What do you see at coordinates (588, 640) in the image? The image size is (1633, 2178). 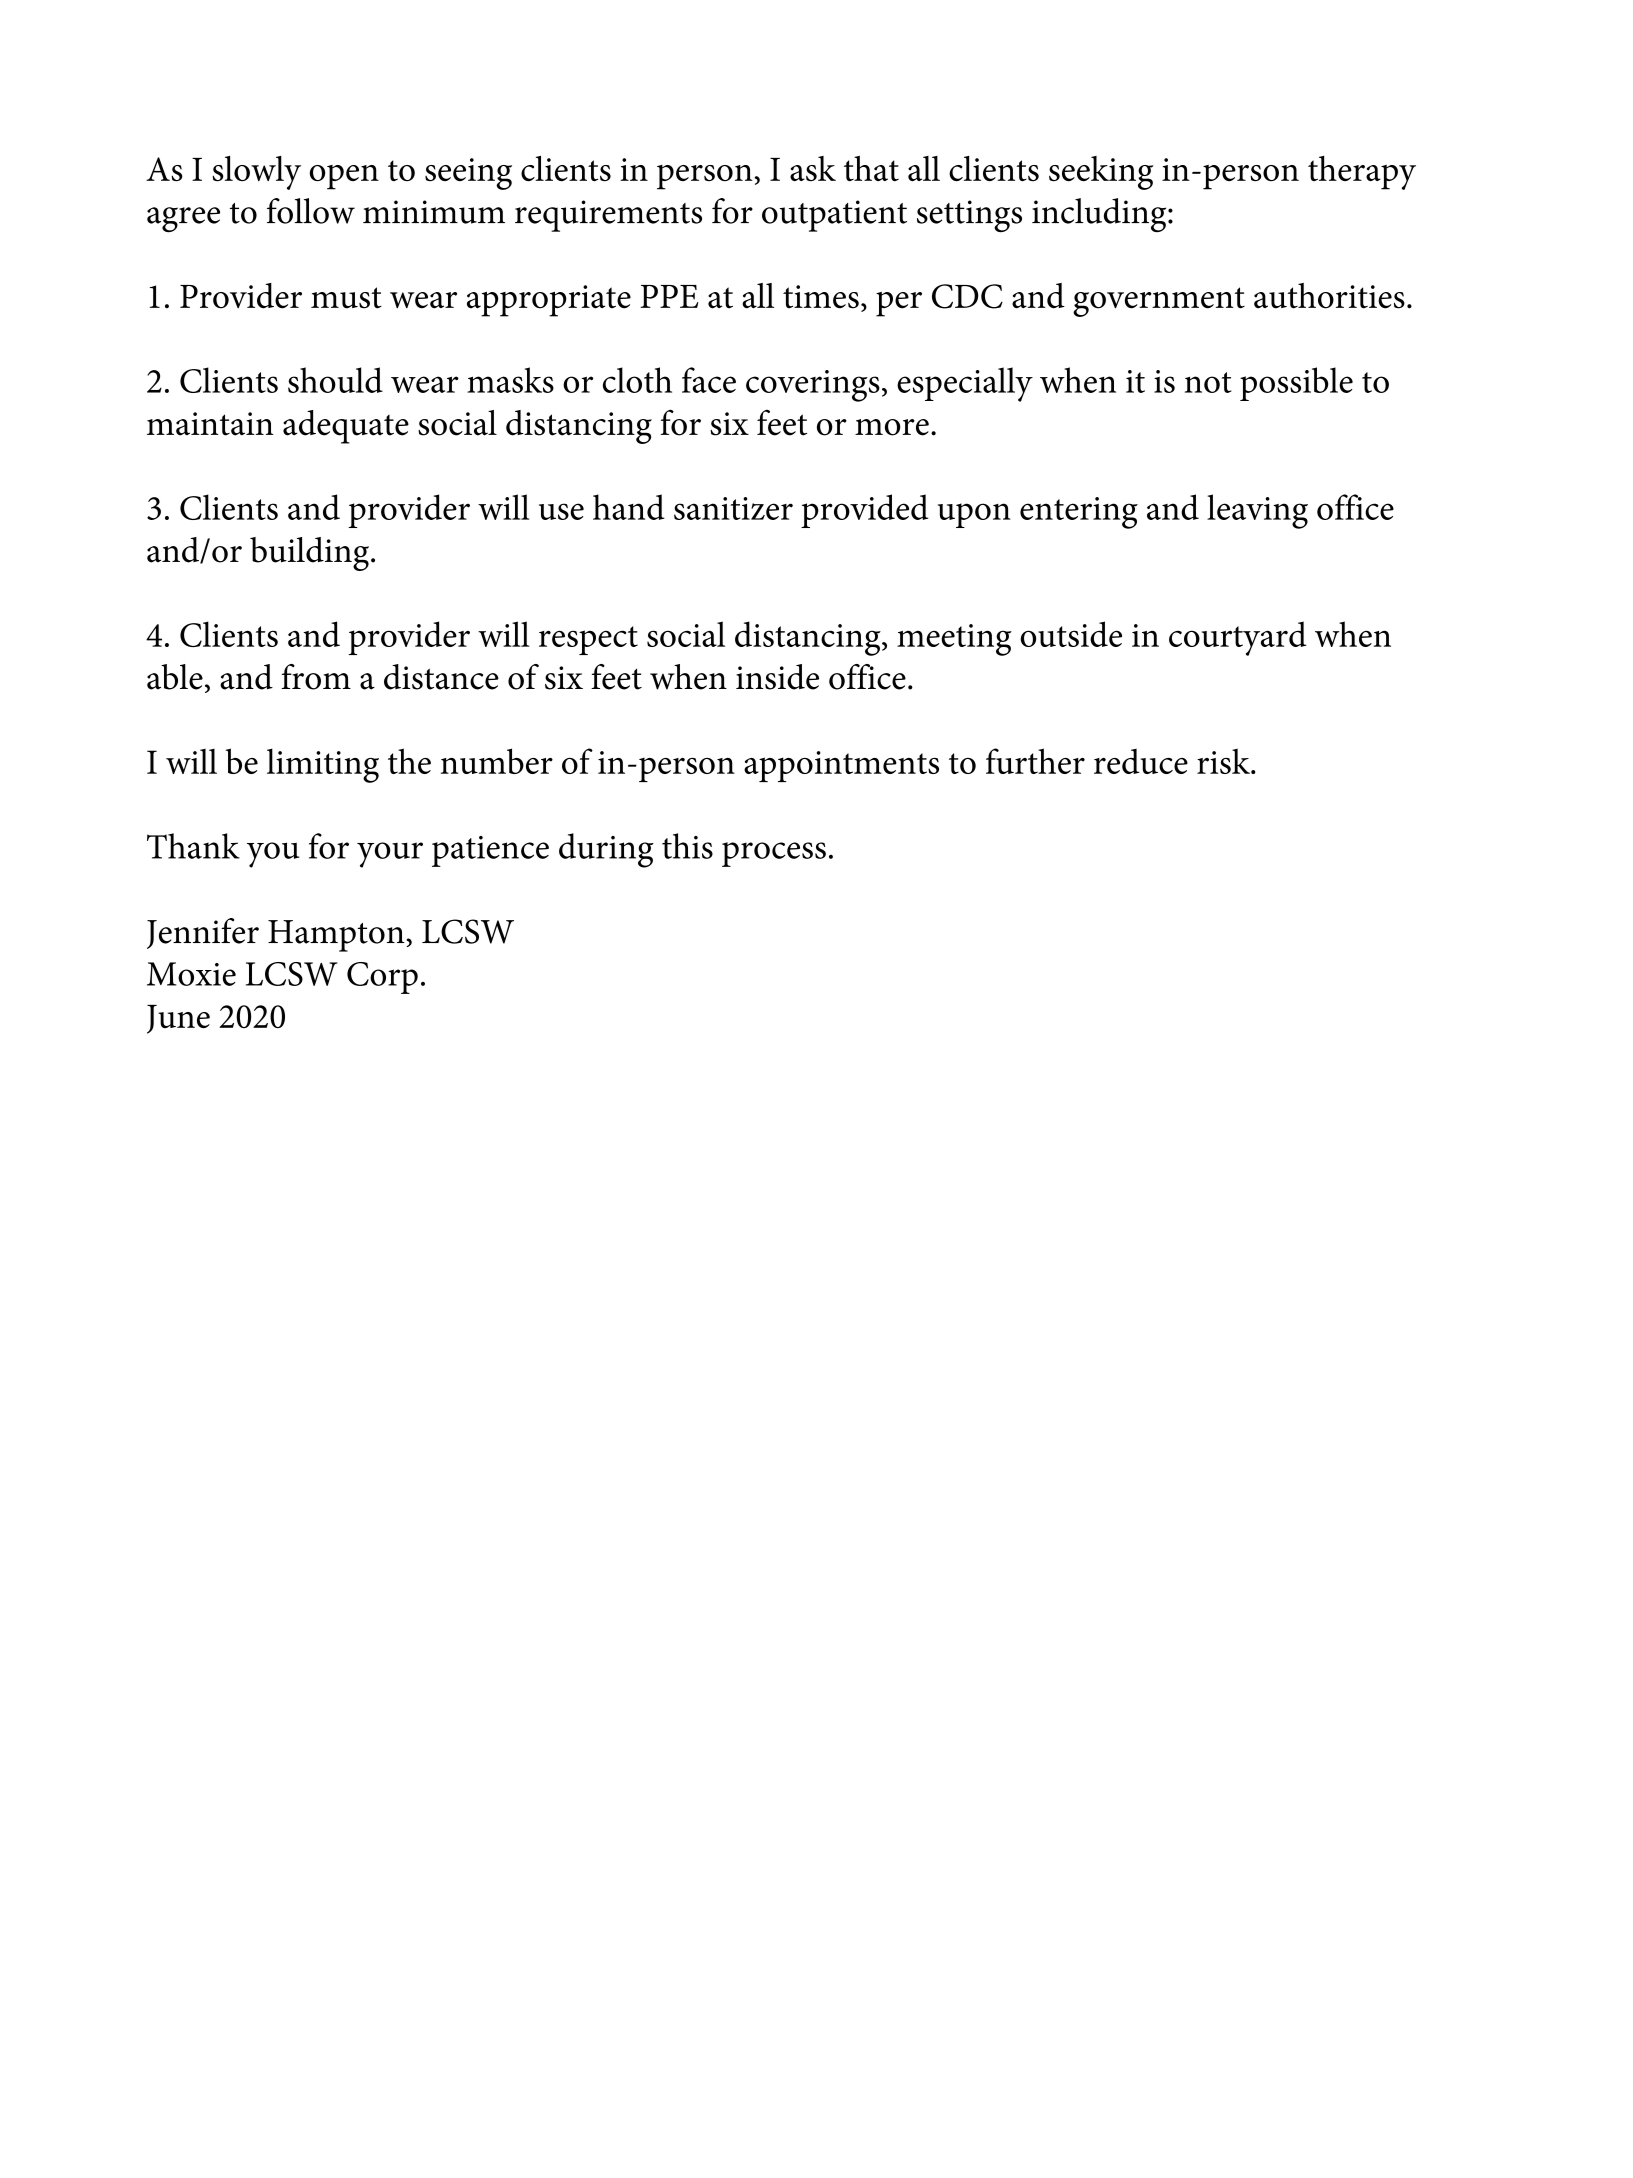 I see `respect` at bounding box center [588, 640].
